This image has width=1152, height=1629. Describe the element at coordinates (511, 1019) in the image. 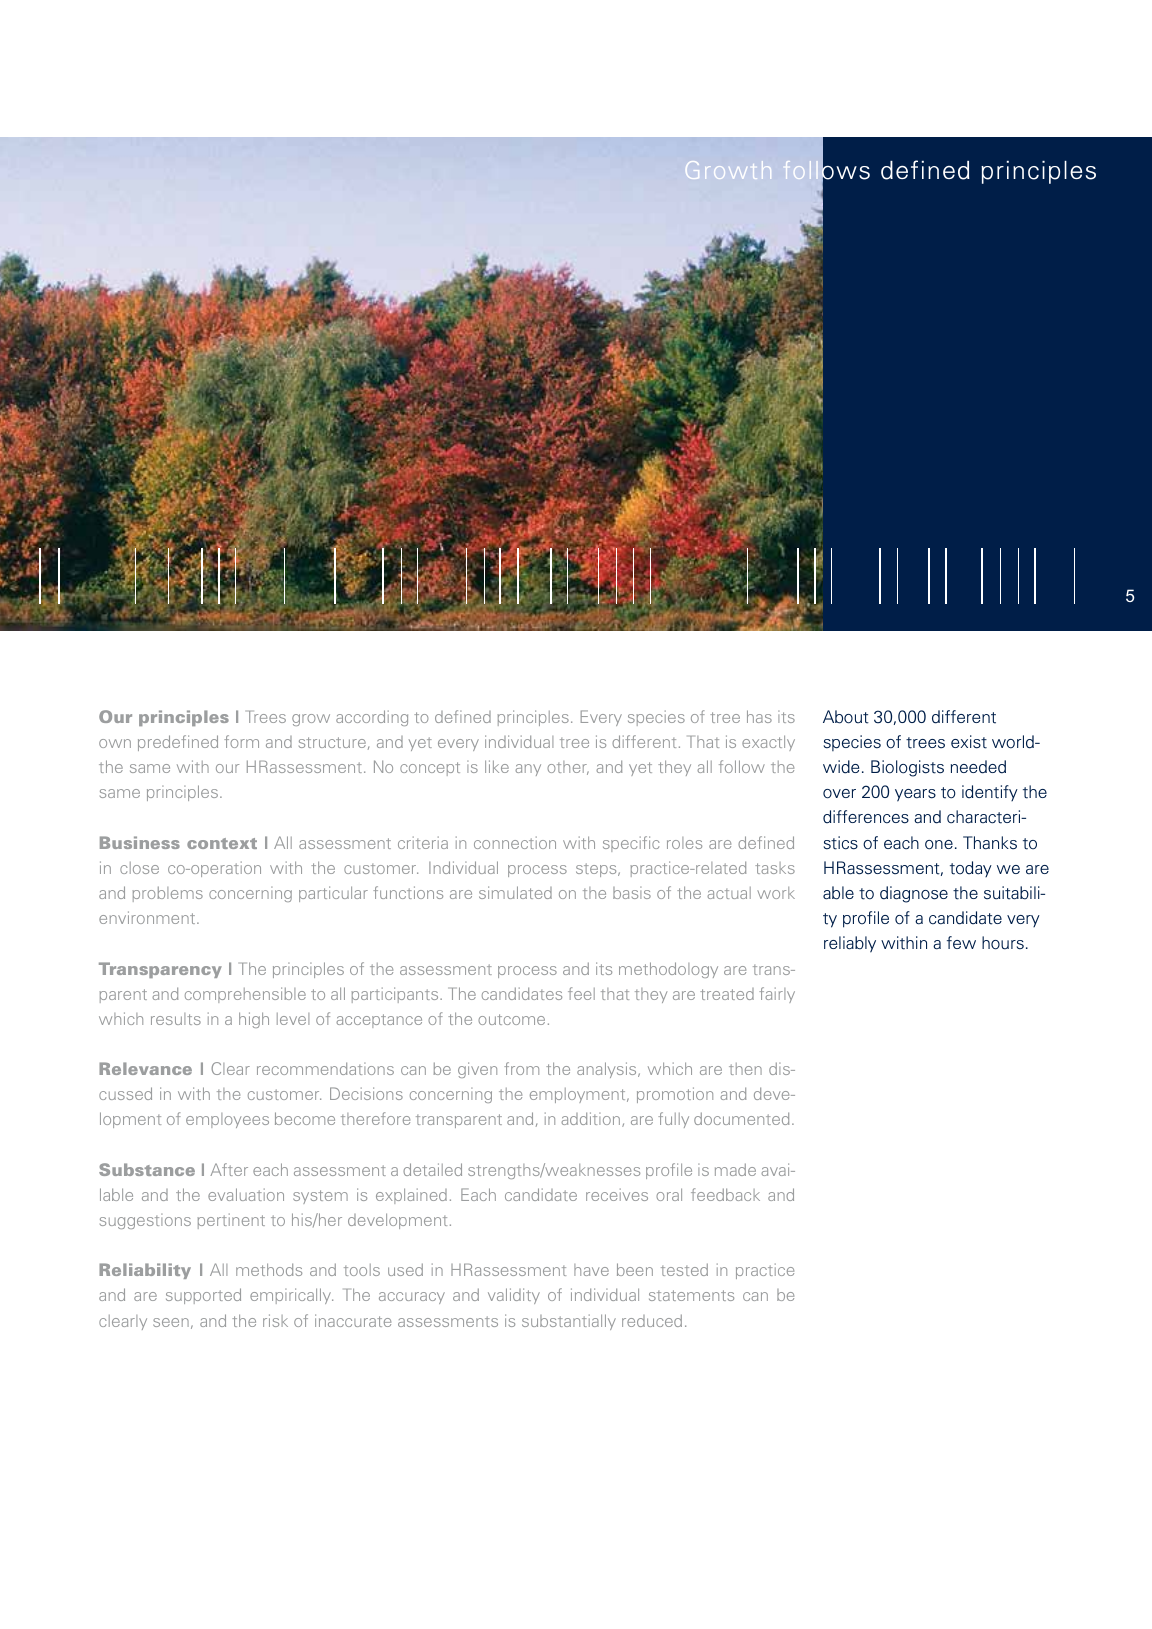

I see `outcome` at that location.
